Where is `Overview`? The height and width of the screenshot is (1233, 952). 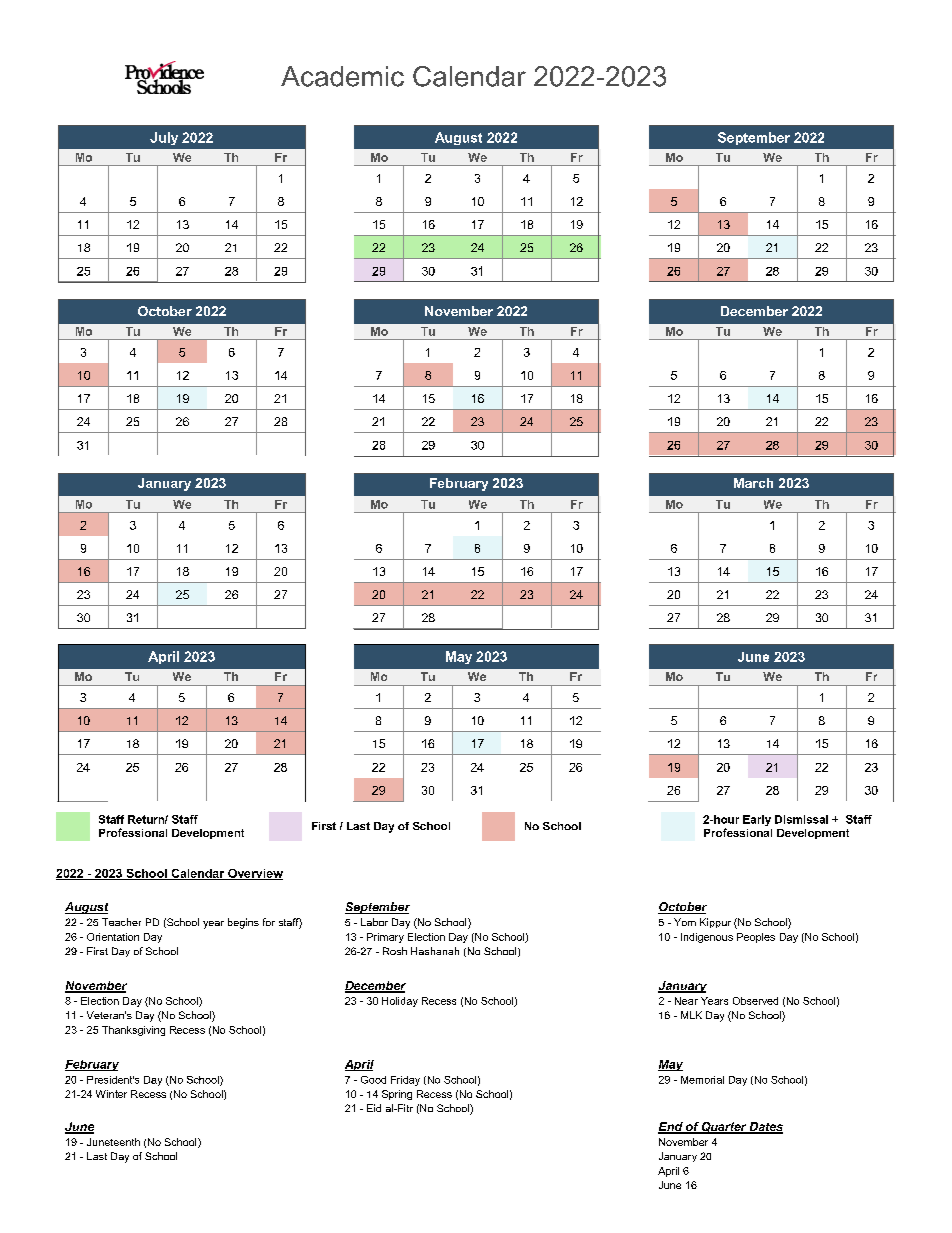 Overview is located at coordinates (254, 874).
